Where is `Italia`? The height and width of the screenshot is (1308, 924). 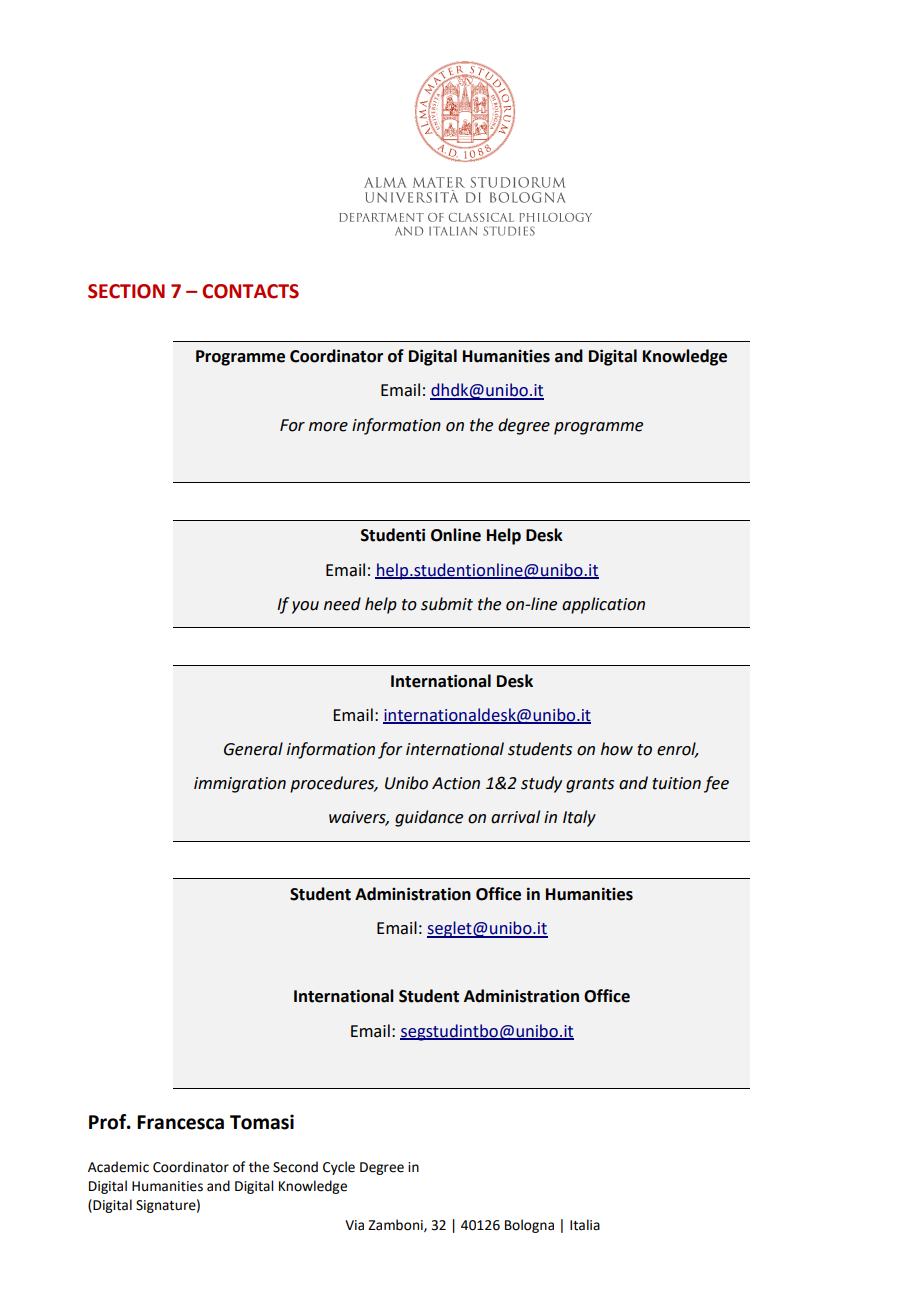 Italia is located at coordinates (585, 1225).
